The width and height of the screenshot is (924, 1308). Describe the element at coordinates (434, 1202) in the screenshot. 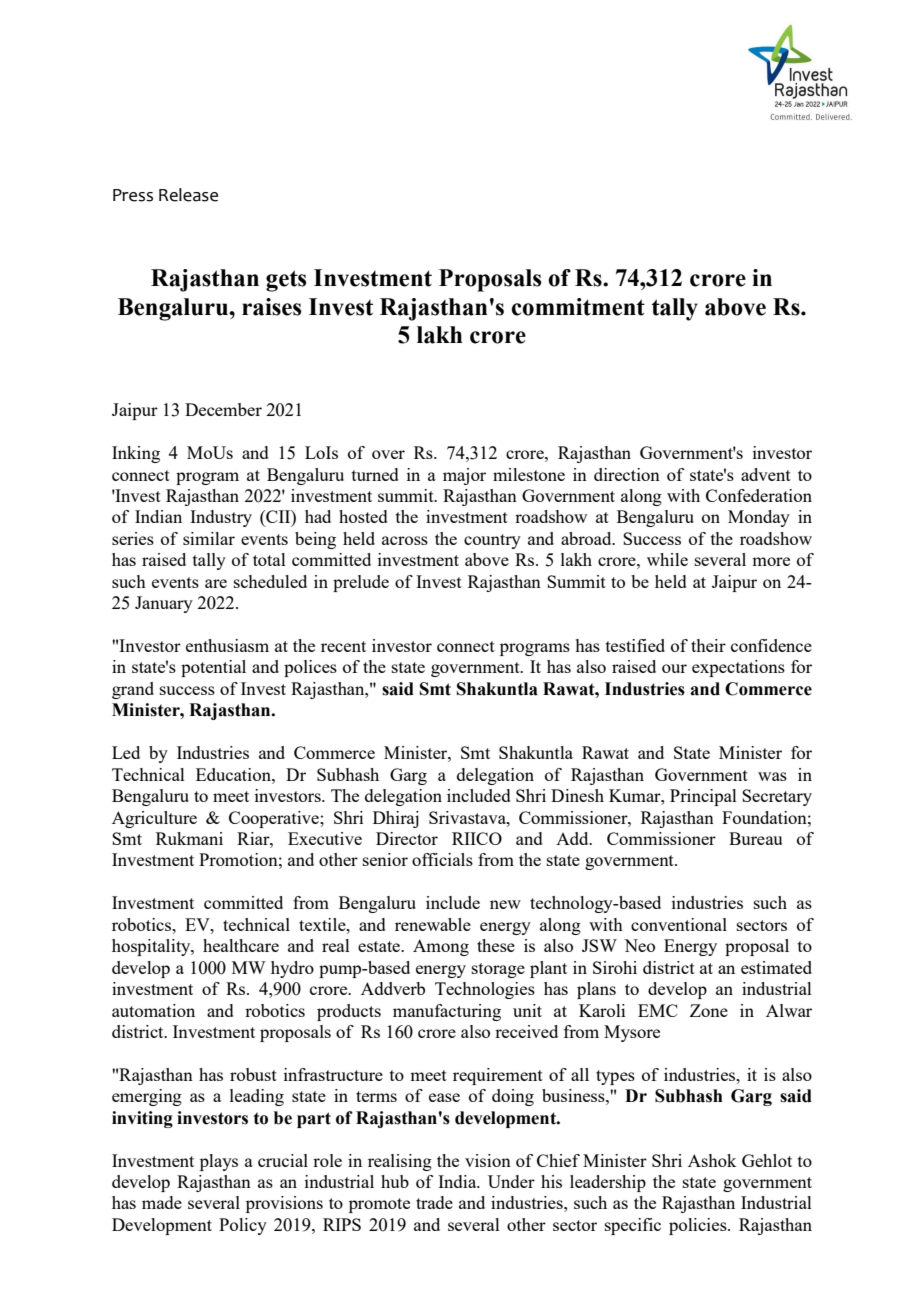

I see `trade` at that location.
